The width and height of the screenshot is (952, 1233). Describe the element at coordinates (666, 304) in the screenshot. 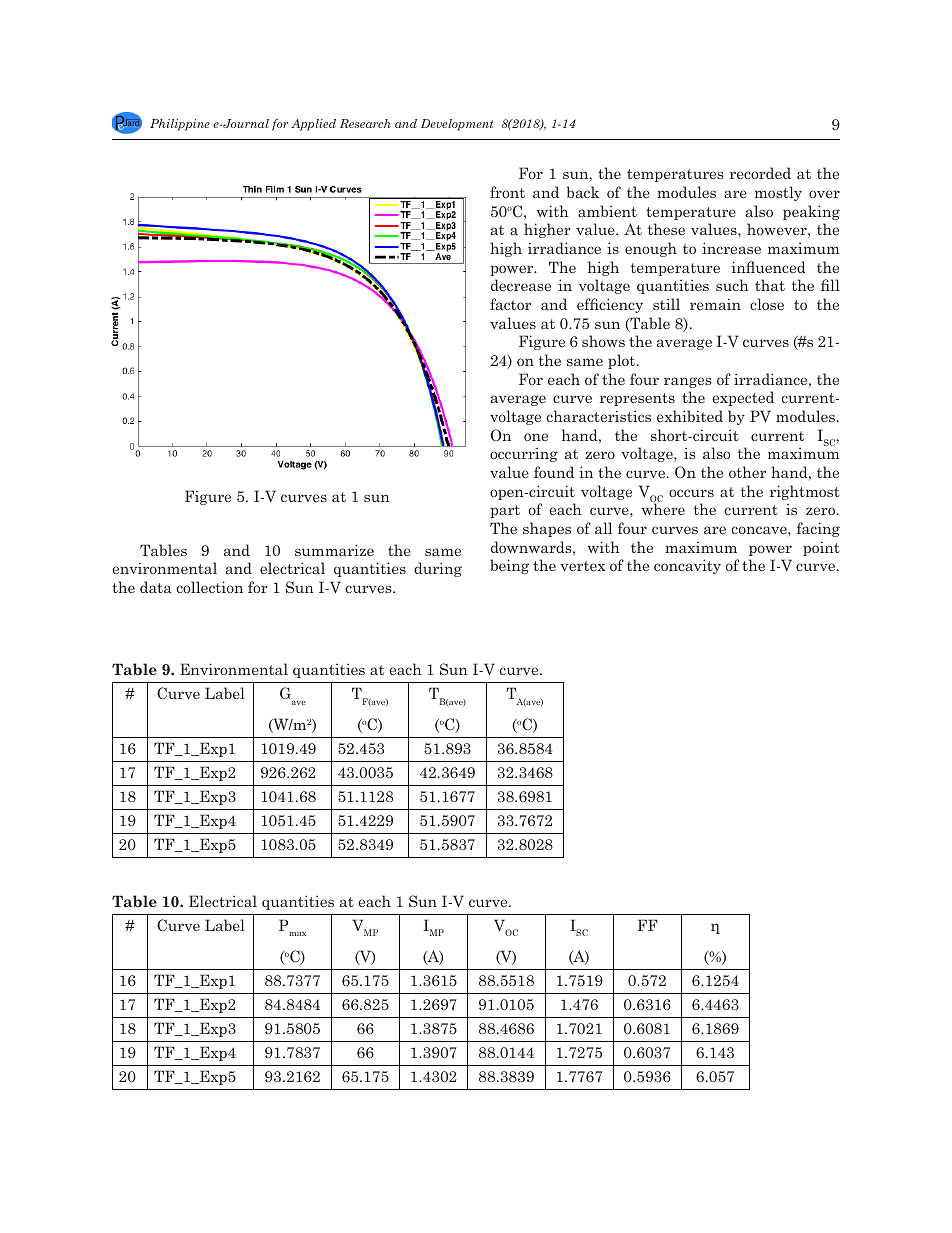

I see `still` at that location.
